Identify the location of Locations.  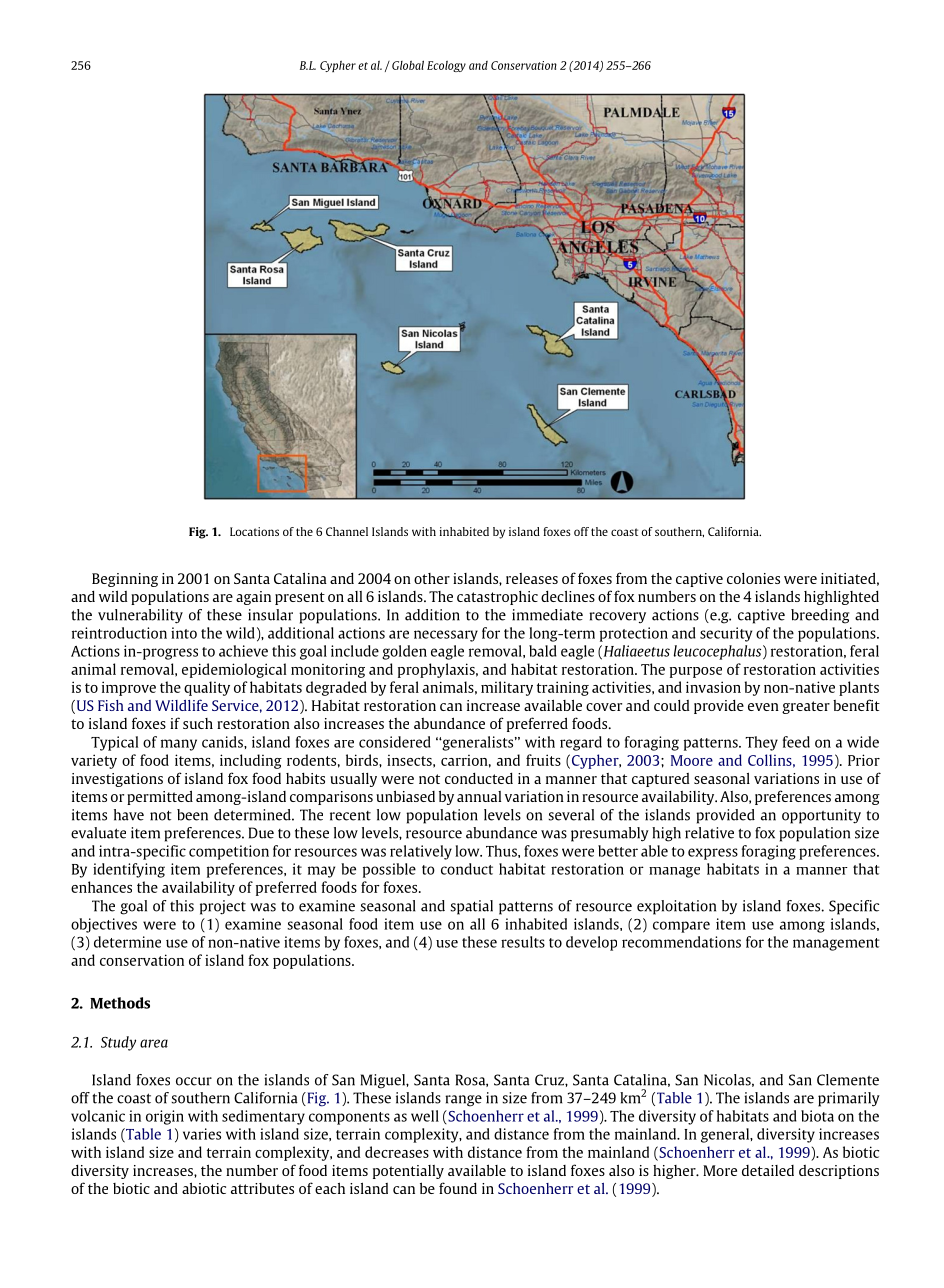
(254, 531).
